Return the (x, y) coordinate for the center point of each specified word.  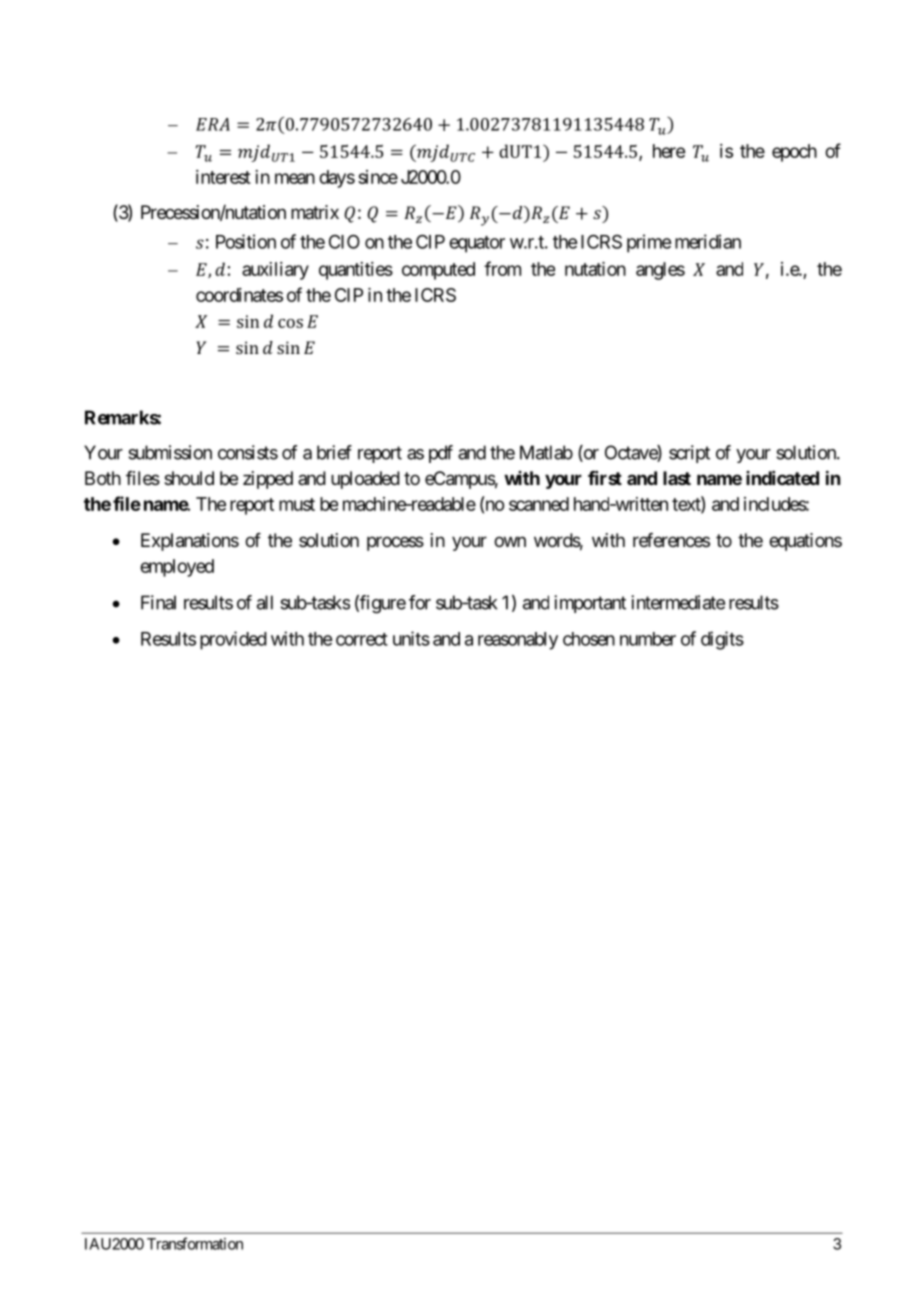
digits (722, 640)
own (510, 541)
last (677, 478)
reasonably (518, 641)
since (378, 177)
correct (362, 639)
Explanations (190, 542)
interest (223, 177)
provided (233, 640)
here (669, 151)
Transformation (195, 1243)
